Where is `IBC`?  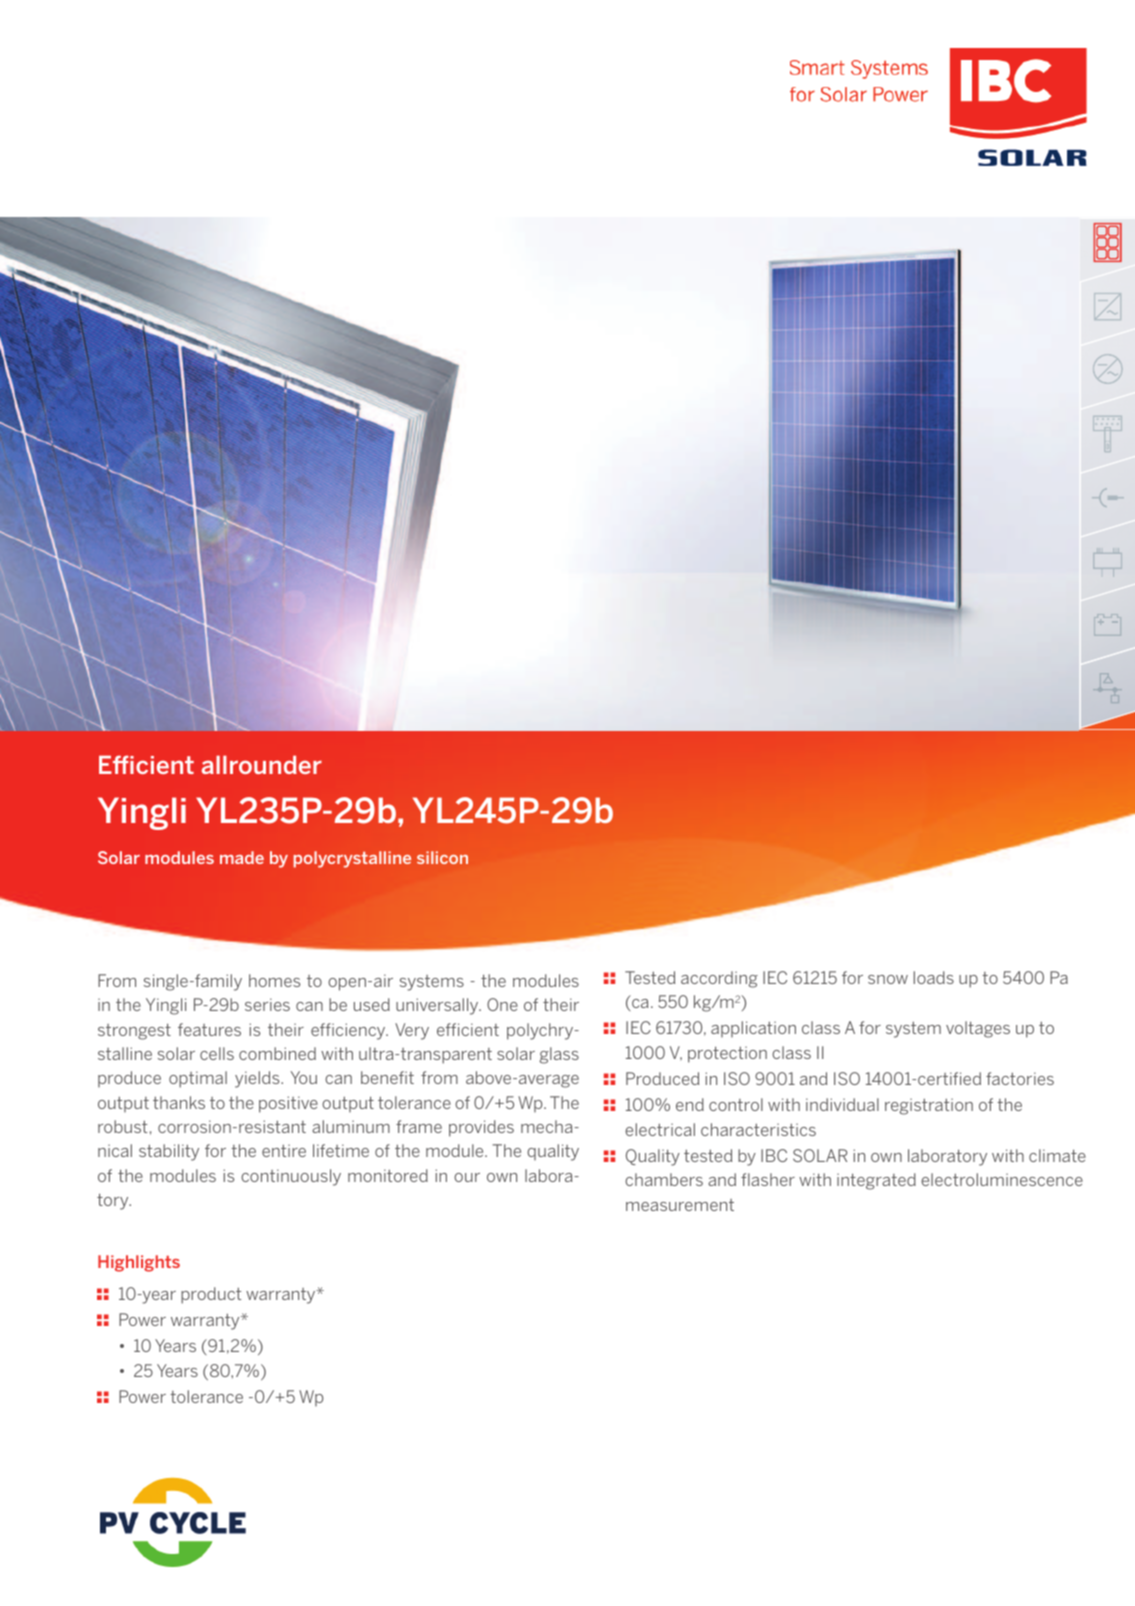
IBC is located at coordinates (774, 1155).
